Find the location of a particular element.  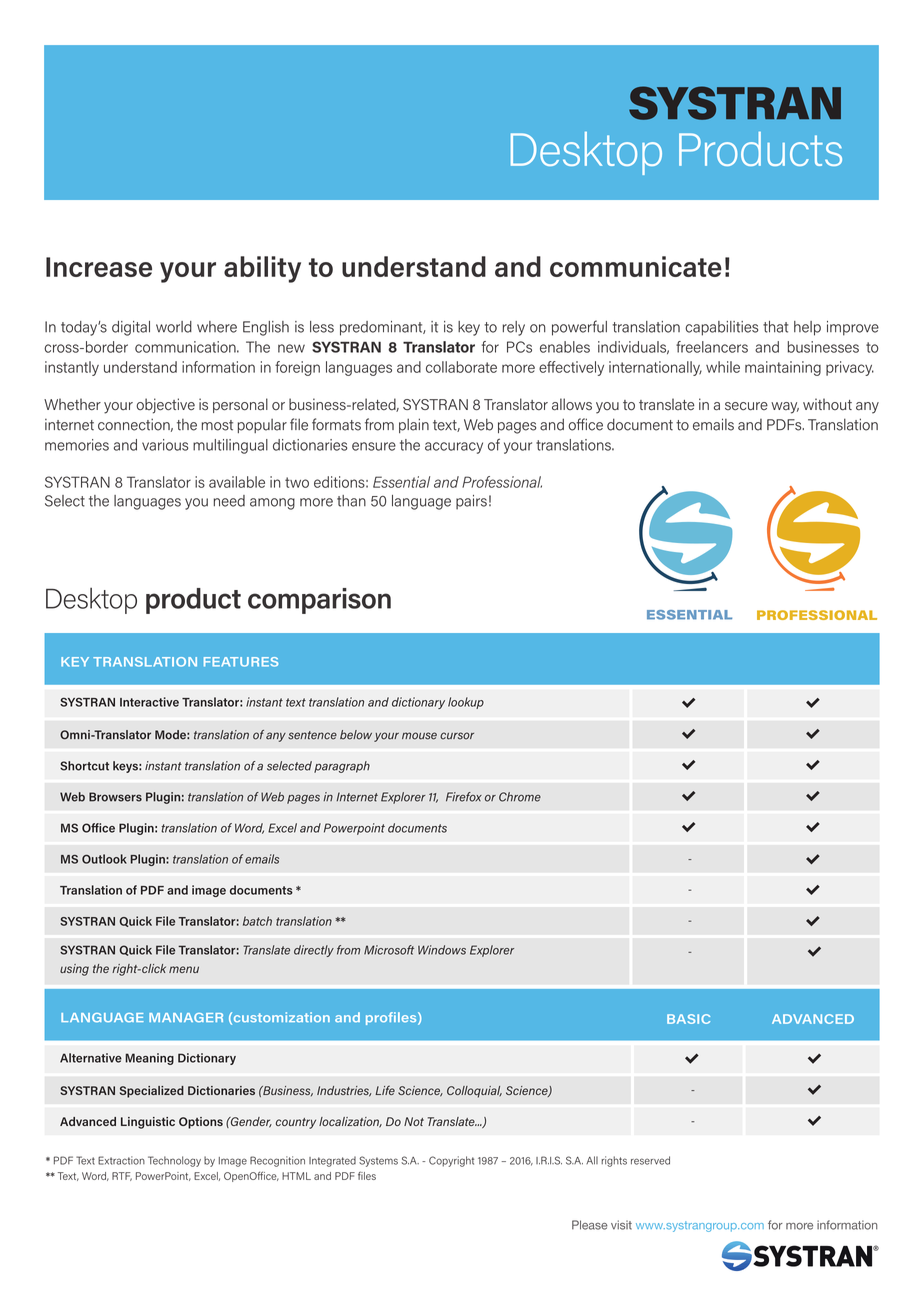

rely is located at coordinates (514, 328).
